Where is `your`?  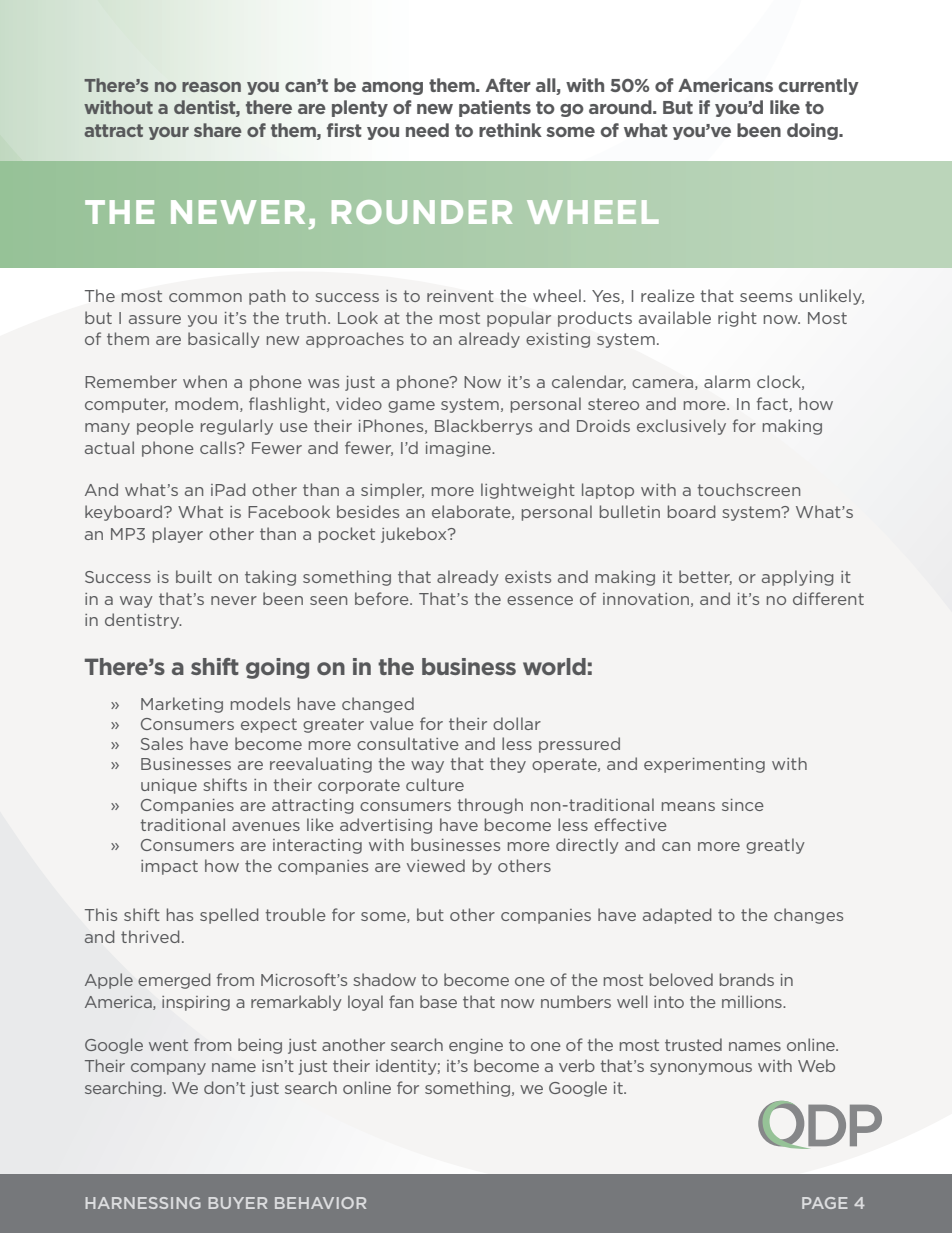
your is located at coordinates (169, 133).
